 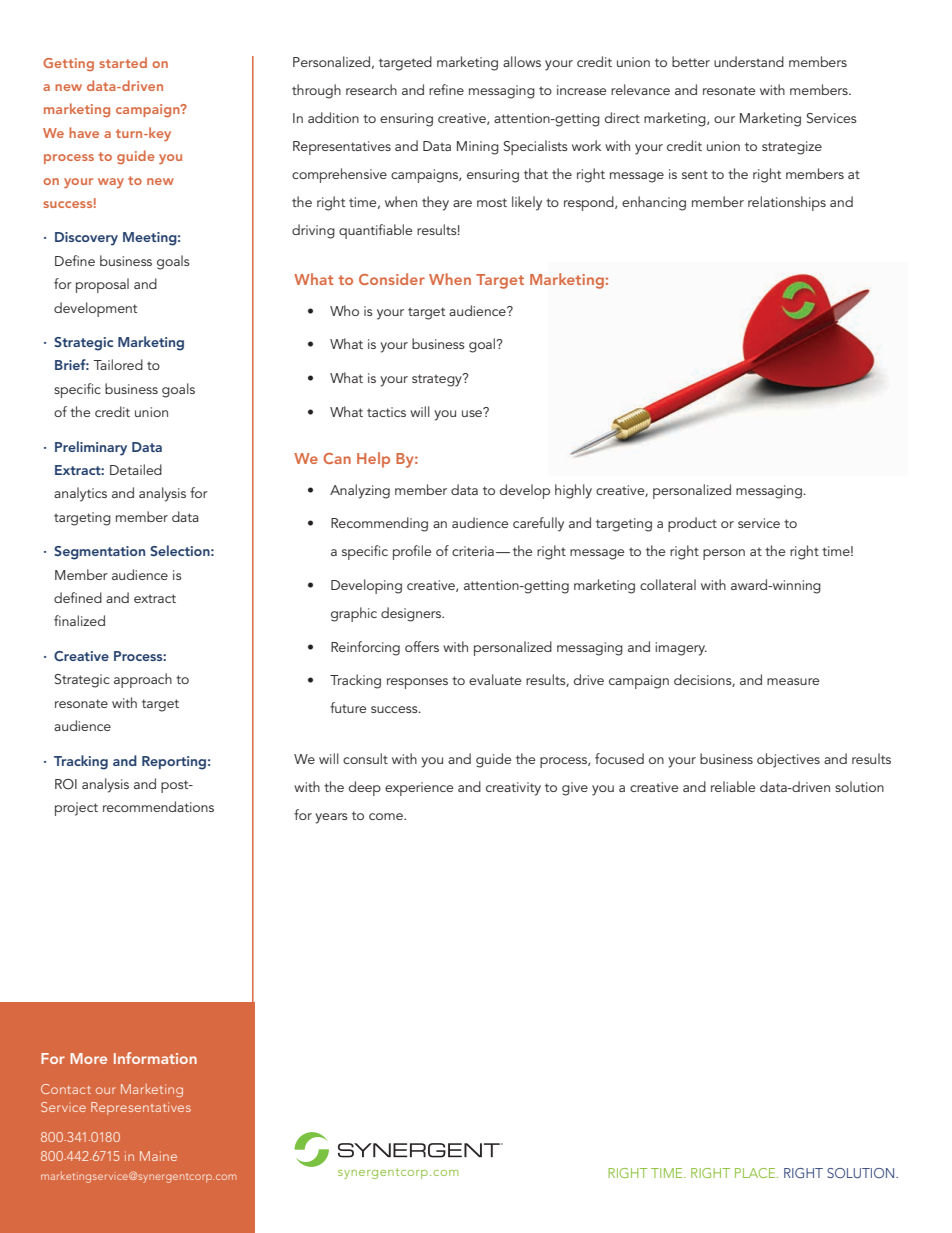 I want to click on enhancing, so click(x=654, y=203).
